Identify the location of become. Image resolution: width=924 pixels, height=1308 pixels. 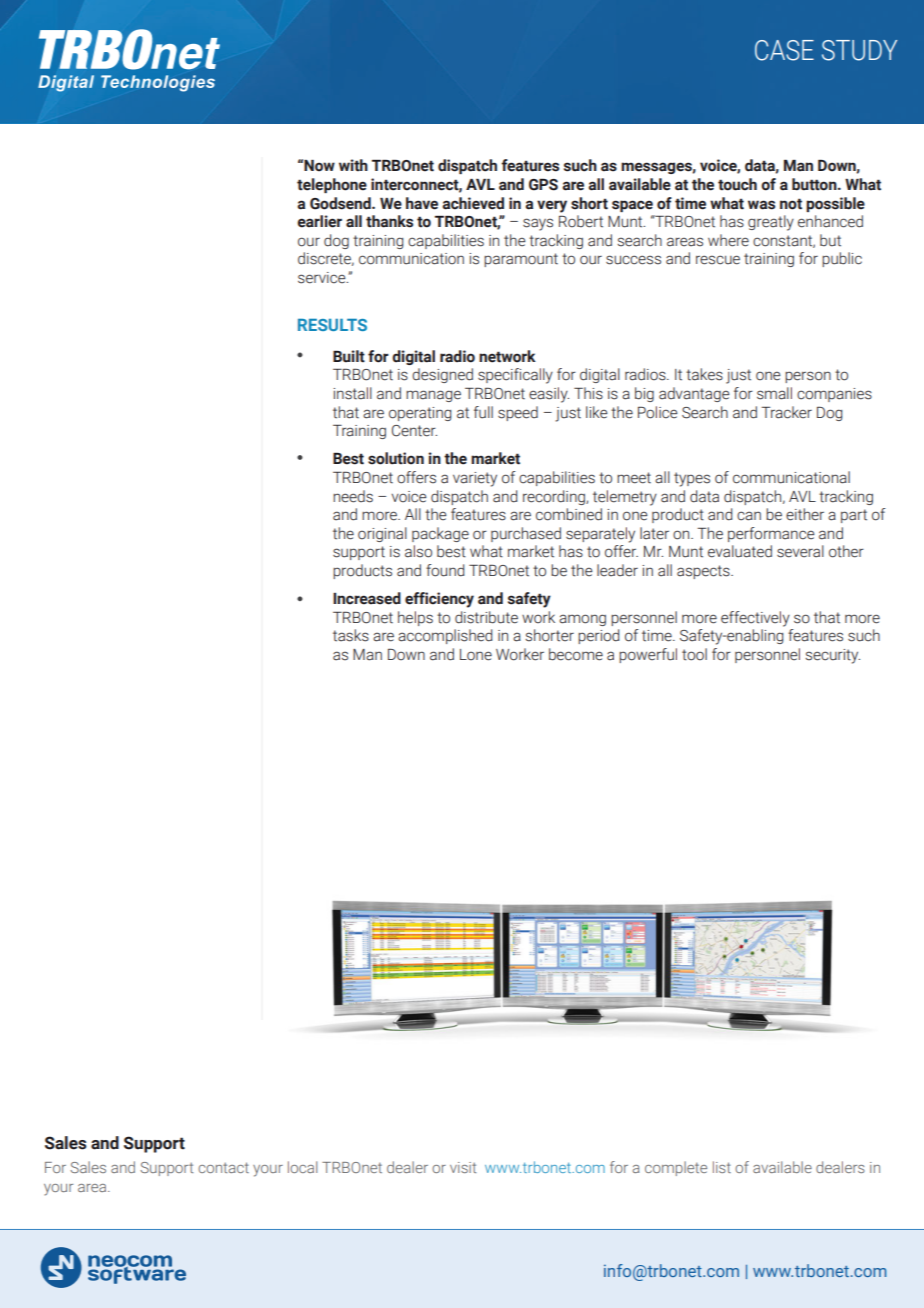
(576, 654).
